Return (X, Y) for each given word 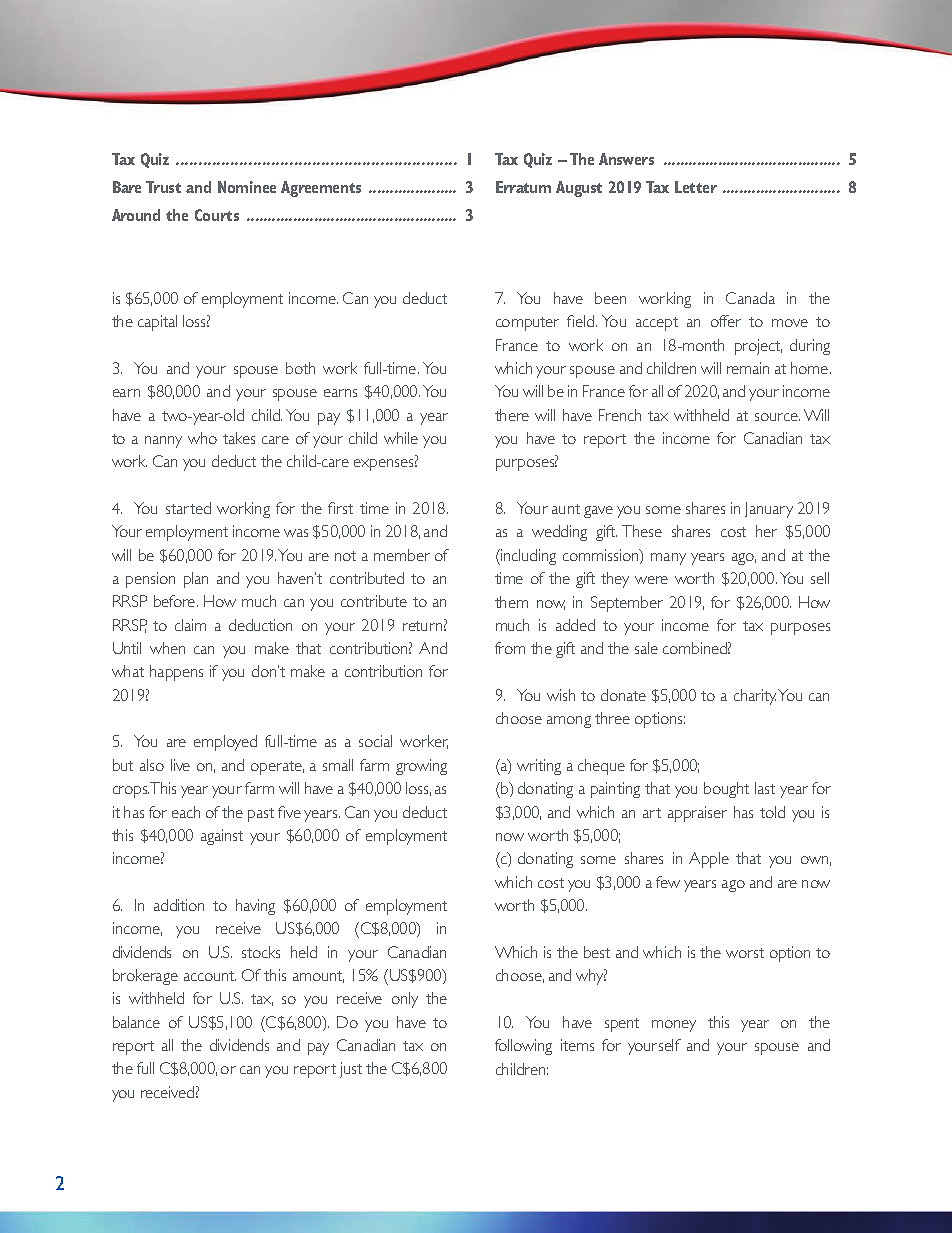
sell (820, 578)
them (511, 602)
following (523, 1047)
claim (190, 625)
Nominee (247, 187)
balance (136, 1022)
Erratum (523, 187)
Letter (696, 187)
